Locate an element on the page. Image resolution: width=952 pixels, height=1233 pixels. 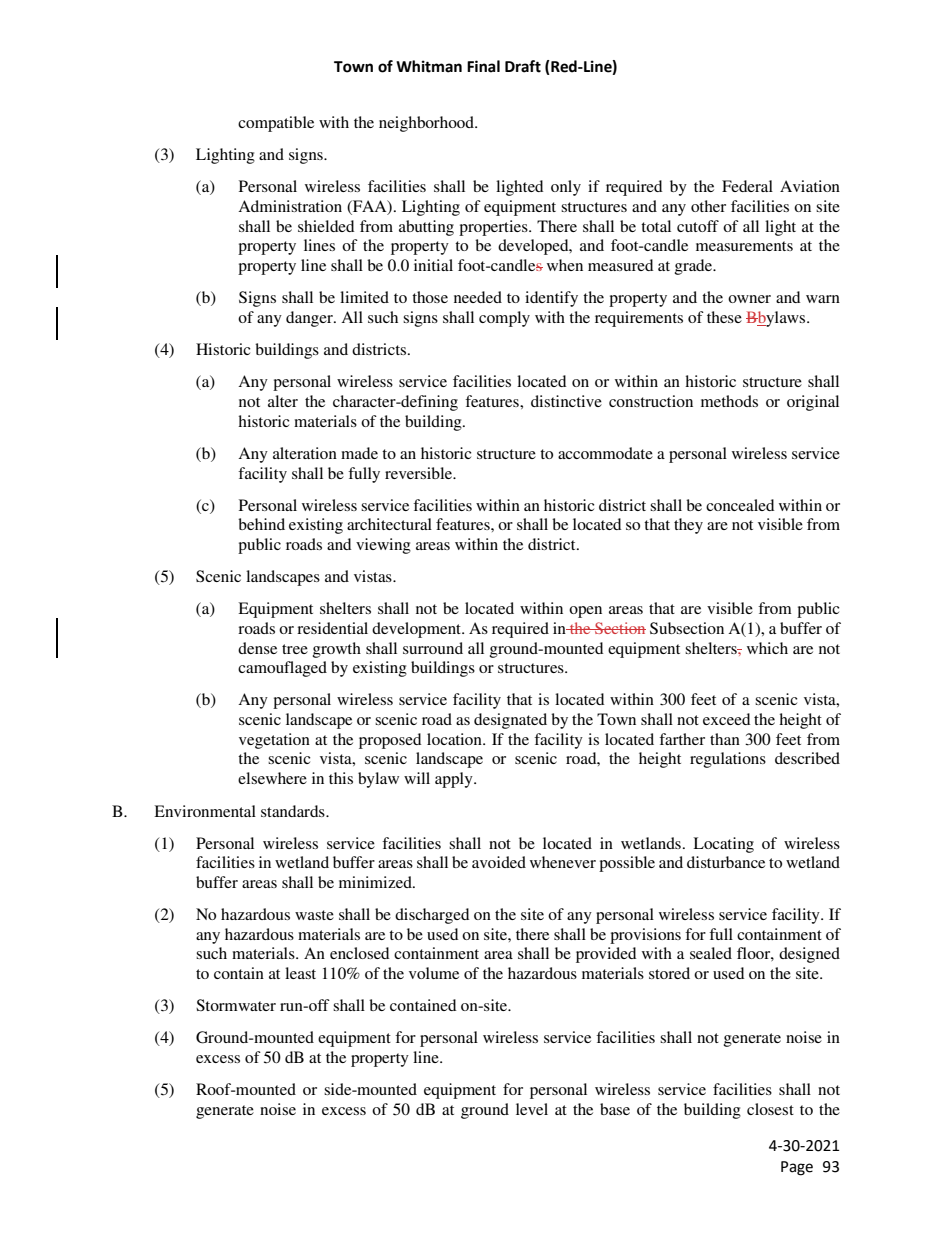
compatible is located at coordinates (276, 124).
